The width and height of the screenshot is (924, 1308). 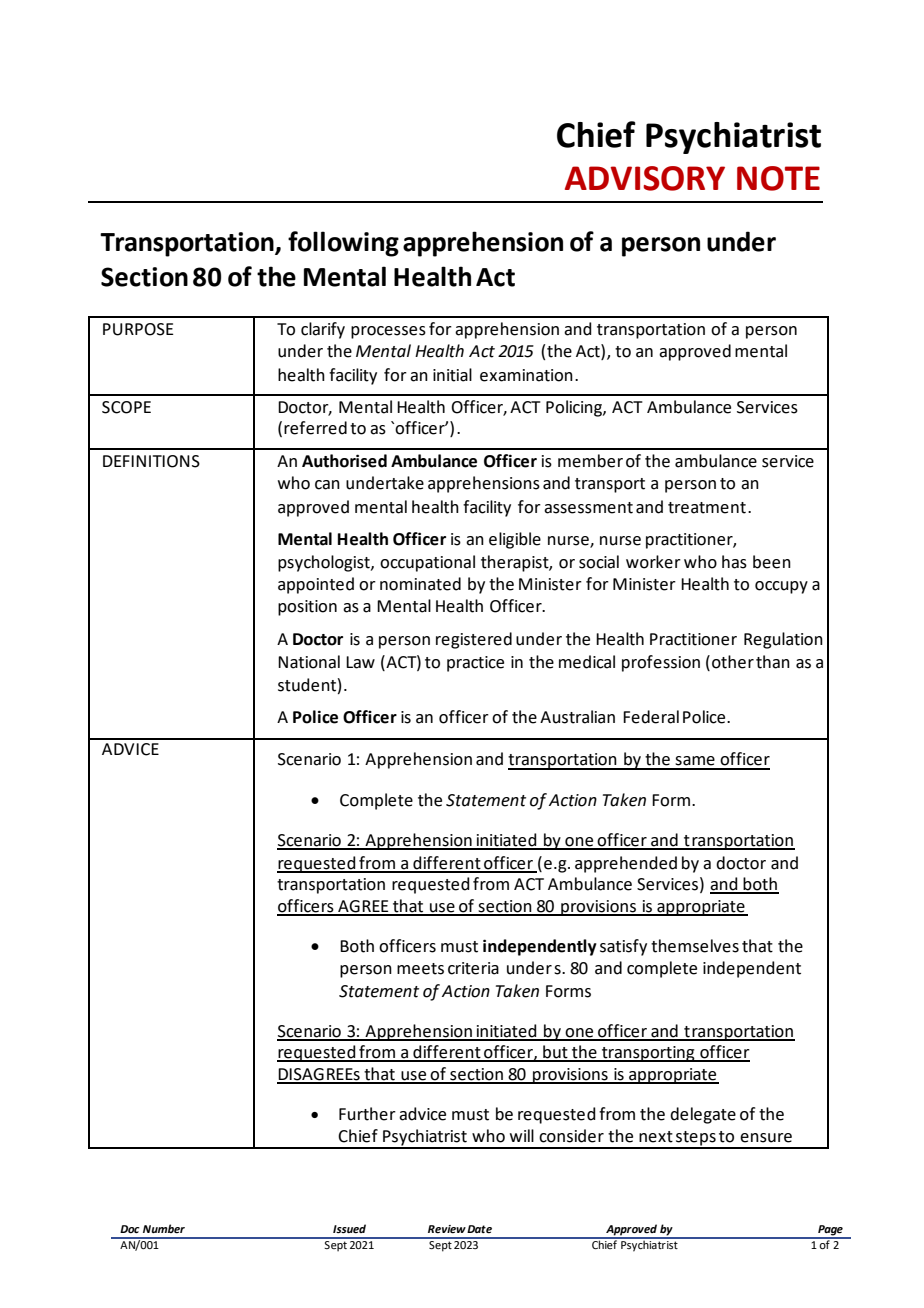 What do you see at coordinates (645, 178) in the screenshot?
I see `ADVISORY` at bounding box center [645, 178].
